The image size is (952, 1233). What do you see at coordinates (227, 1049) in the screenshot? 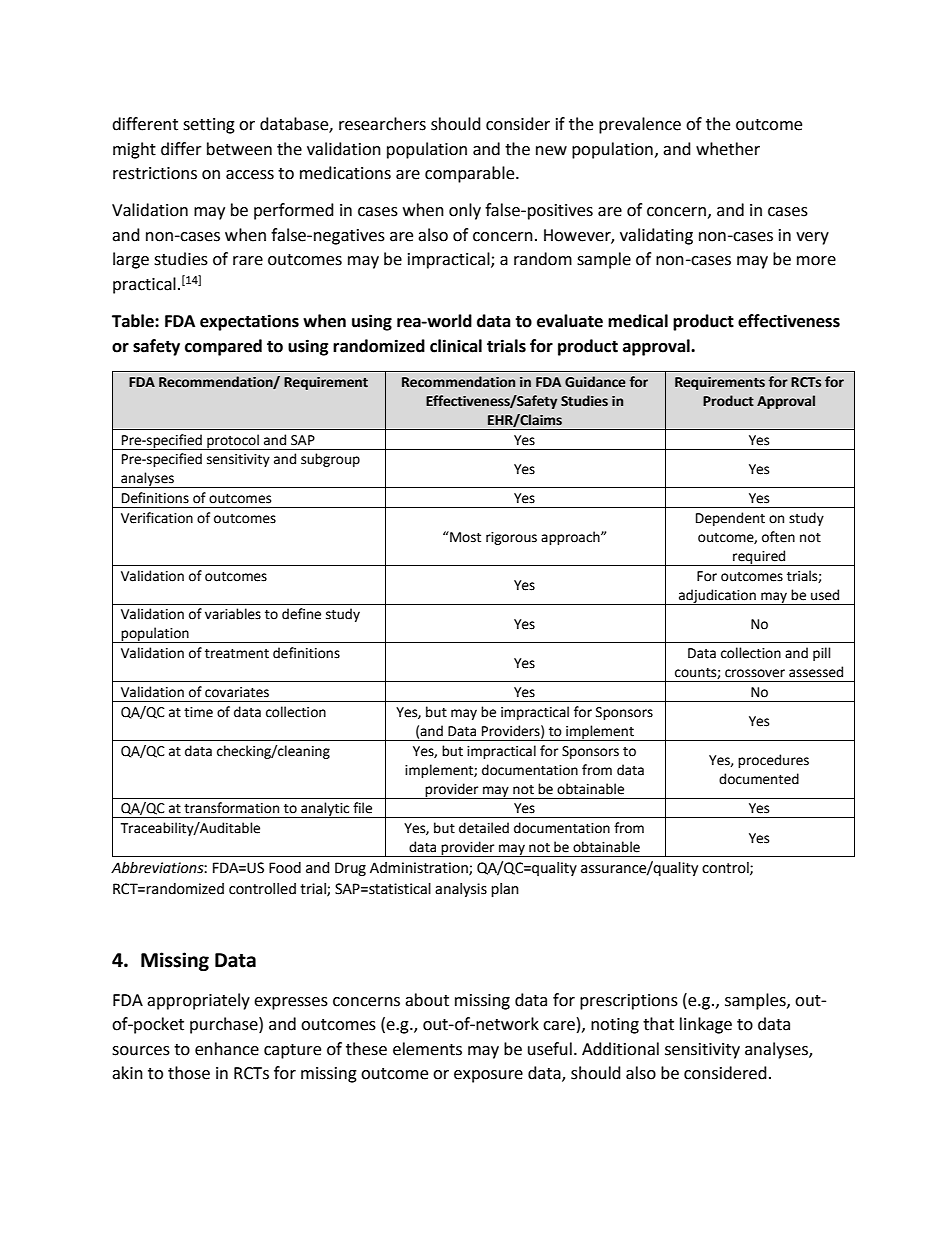
I see `enhance` at bounding box center [227, 1049].
